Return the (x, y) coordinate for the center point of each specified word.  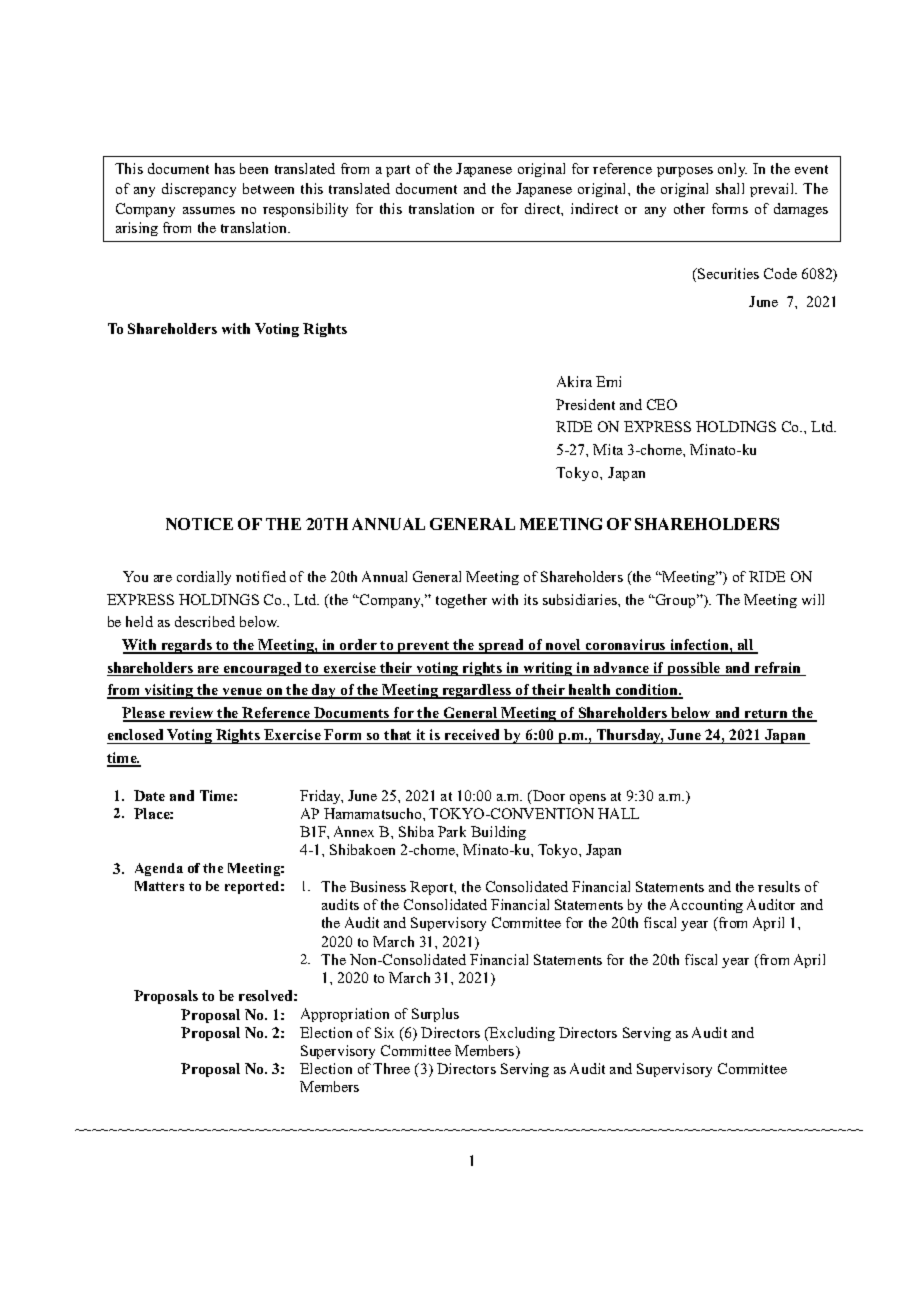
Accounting (706, 906)
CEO (662, 404)
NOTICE (199, 524)
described (205, 621)
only (732, 170)
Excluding (521, 1034)
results (779, 886)
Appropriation (345, 1015)
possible (694, 669)
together (461, 601)
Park (452, 831)
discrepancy (199, 190)
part (398, 171)
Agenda (159, 869)
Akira (574, 381)
